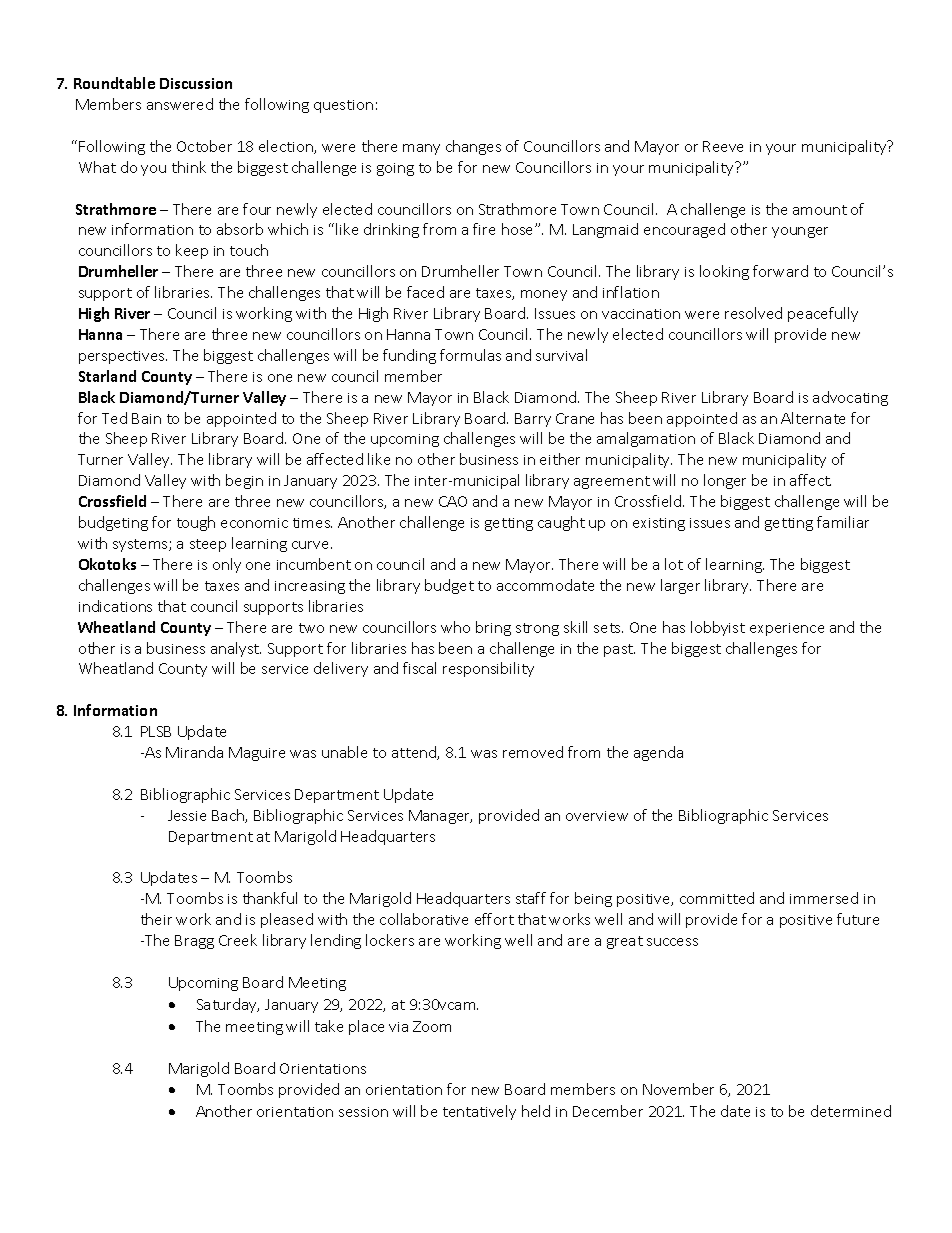 The height and width of the screenshot is (1233, 952). I want to click on removed, so click(533, 752).
